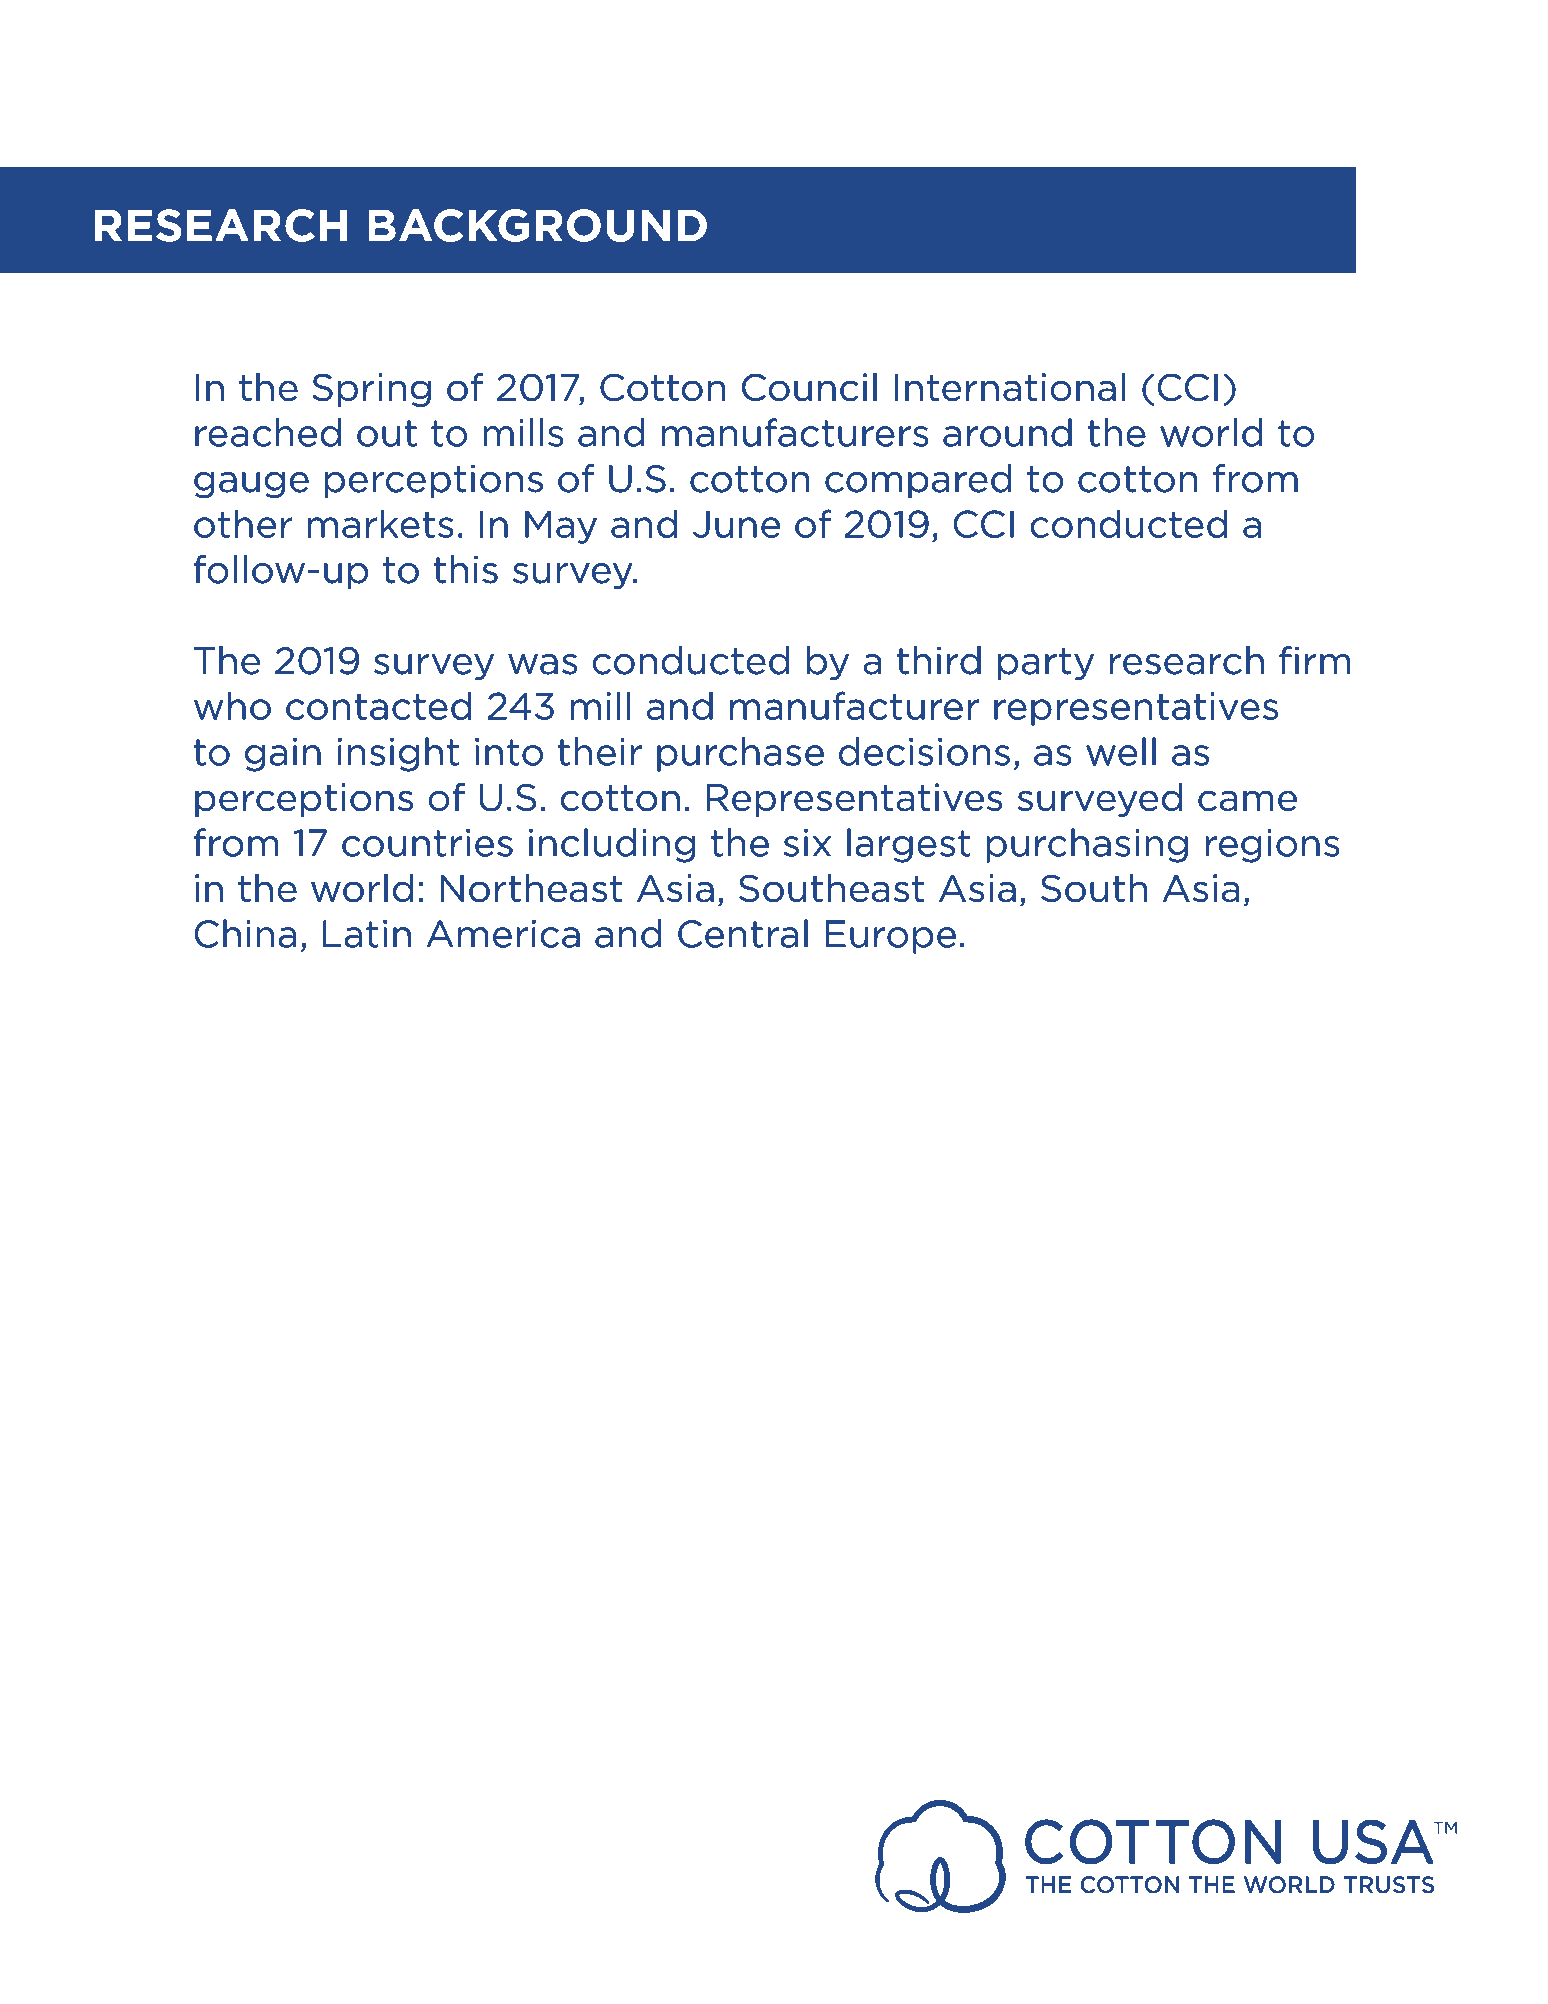 The width and height of the document is (1548, 2004). I want to click on Council, so click(809, 387).
